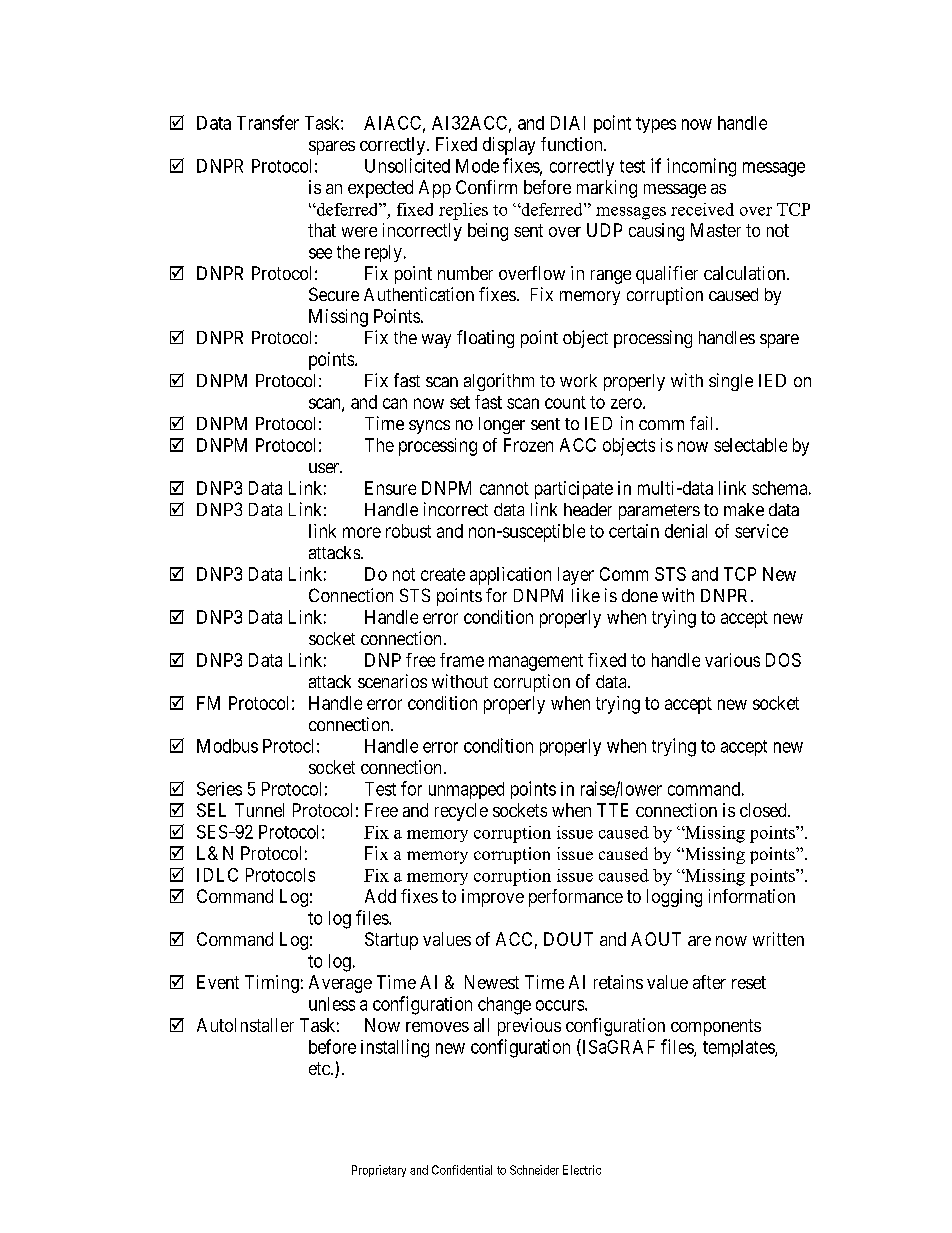  I want to click on user, so click(325, 468).
